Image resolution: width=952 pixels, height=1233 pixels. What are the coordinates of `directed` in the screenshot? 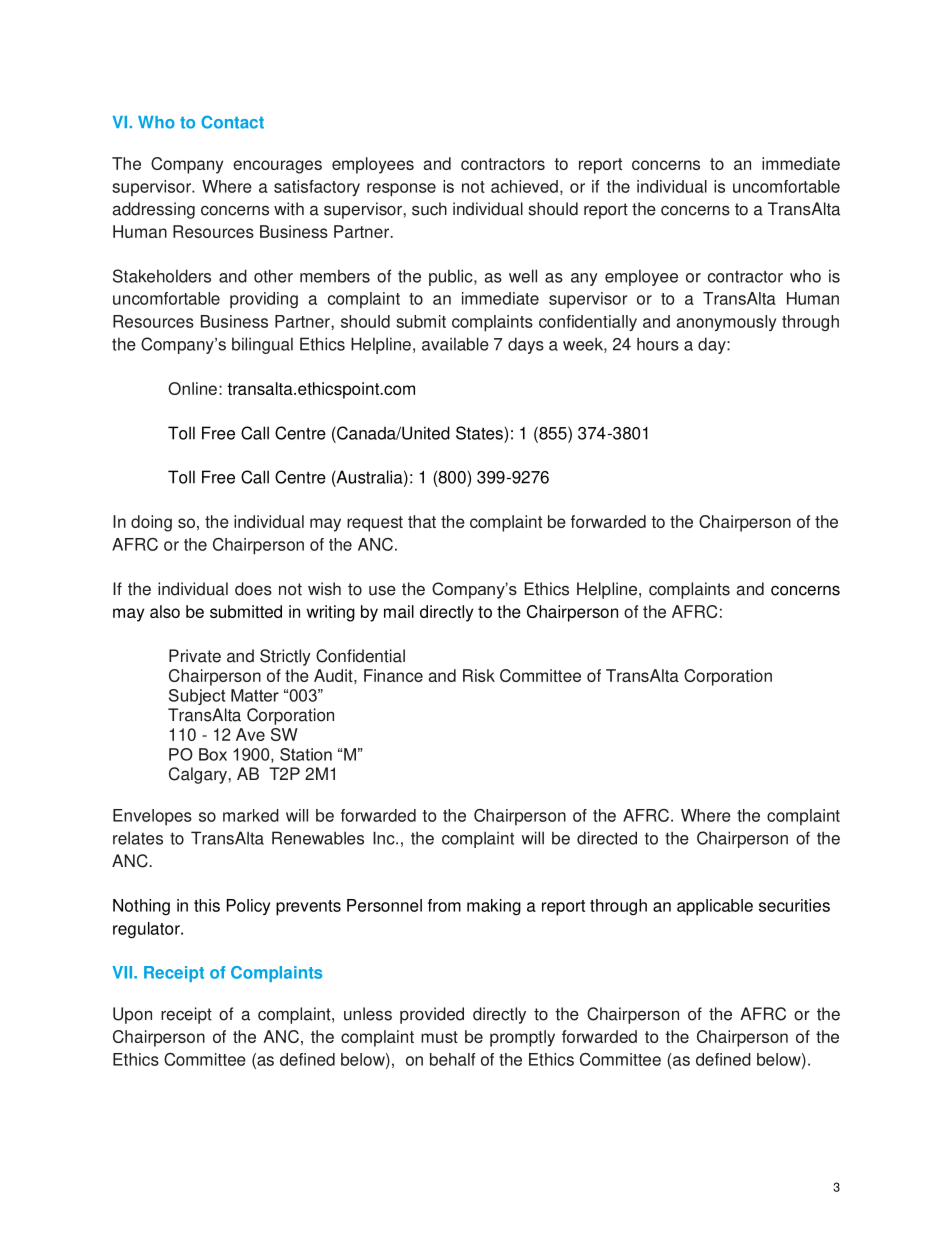 It's located at (607, 838).
